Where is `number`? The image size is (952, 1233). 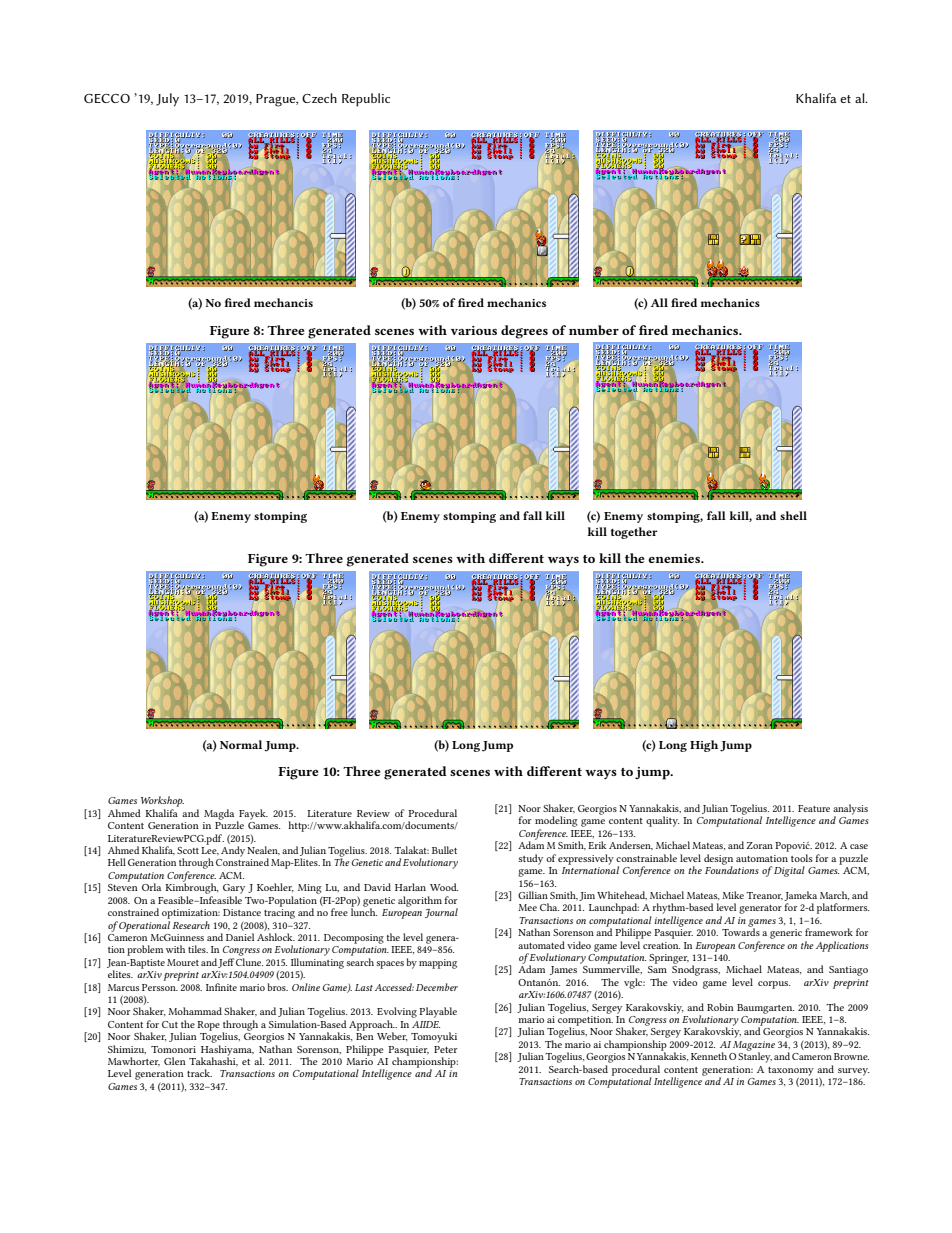
number is located at coordinates (594, 330).
